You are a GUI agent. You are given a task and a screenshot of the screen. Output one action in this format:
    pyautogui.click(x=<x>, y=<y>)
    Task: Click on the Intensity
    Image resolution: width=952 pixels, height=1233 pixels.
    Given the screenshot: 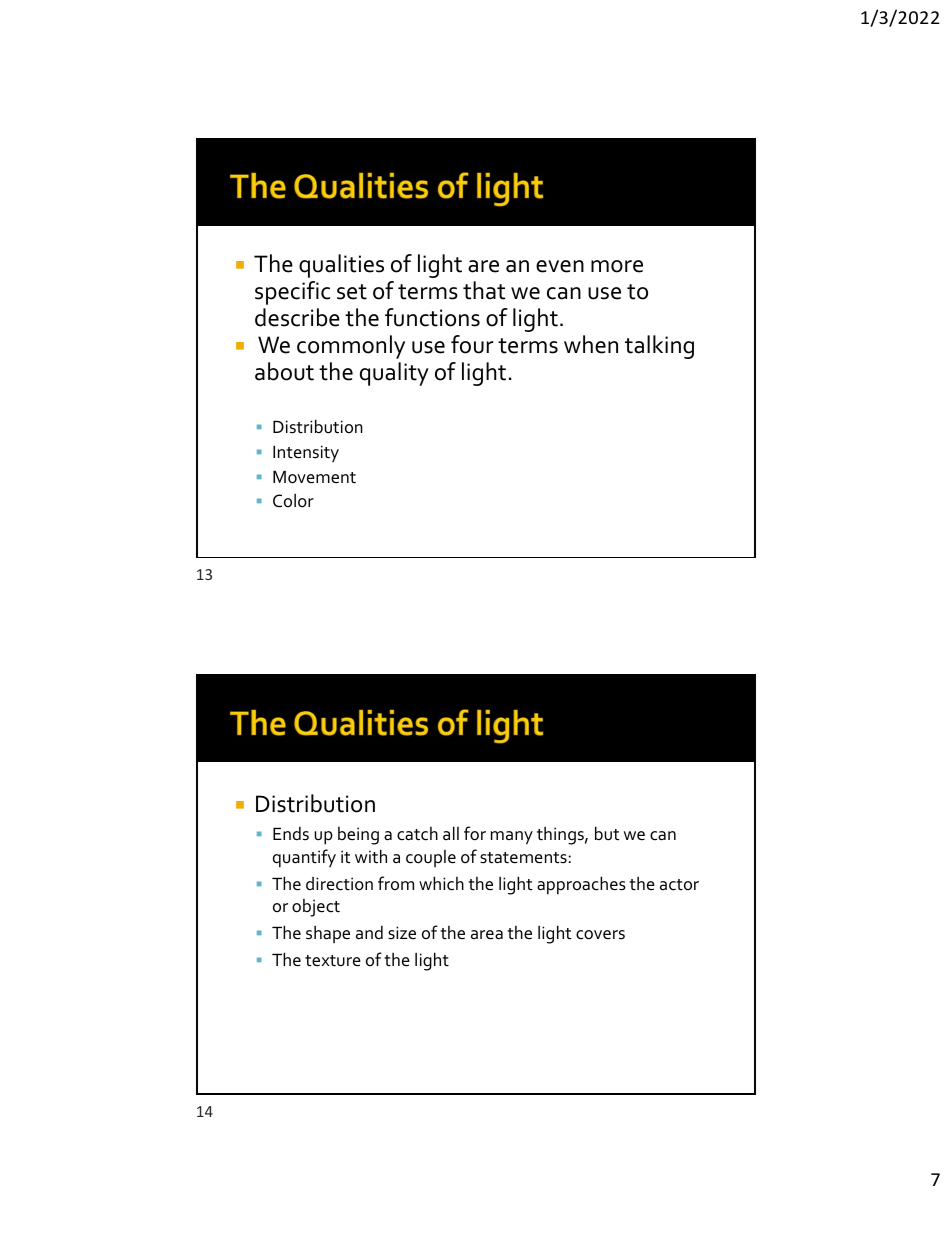 What is the action you would take?
    pyautogui.click(x=306, y=454)
